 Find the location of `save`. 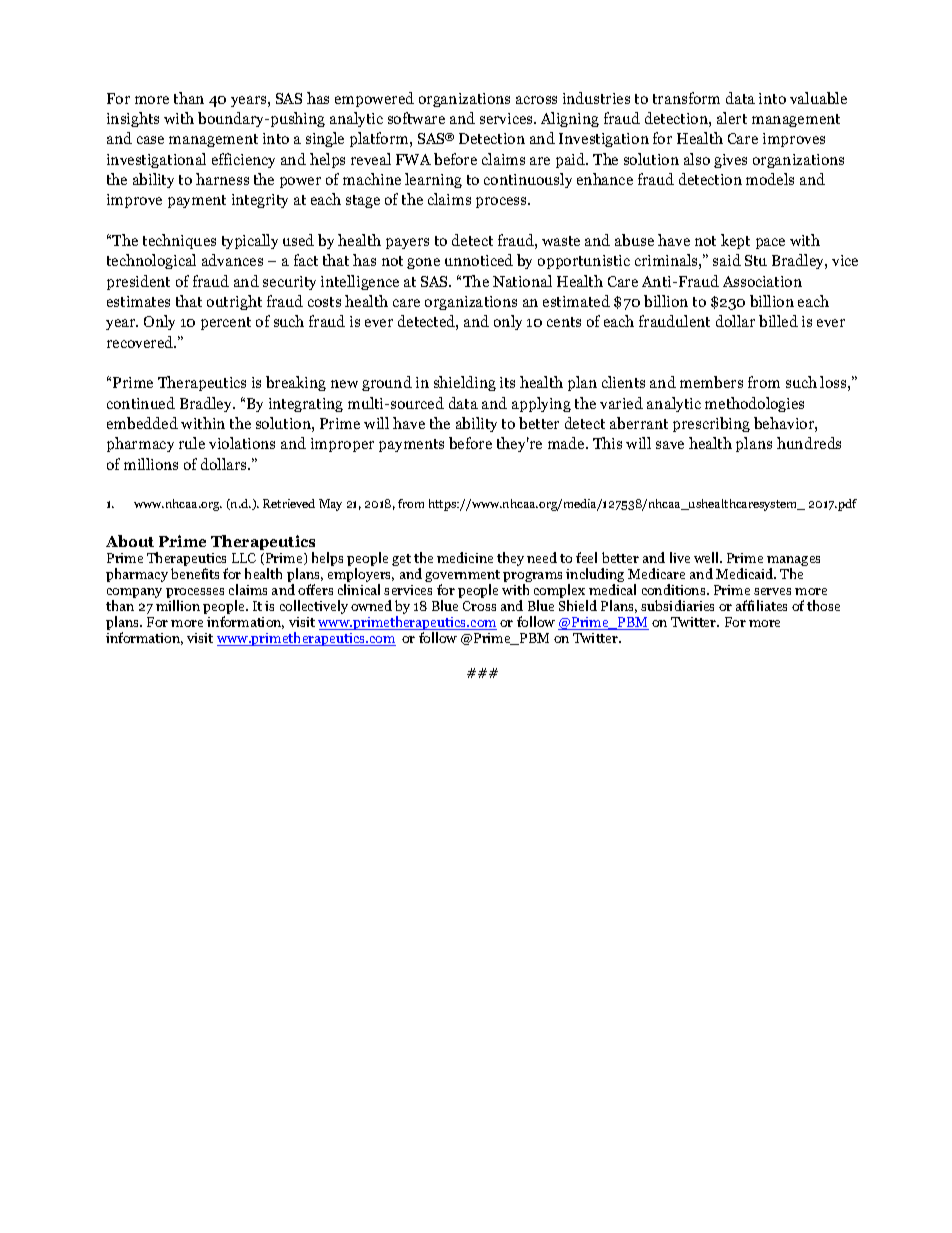

save is located at coordinates (670, 445).
